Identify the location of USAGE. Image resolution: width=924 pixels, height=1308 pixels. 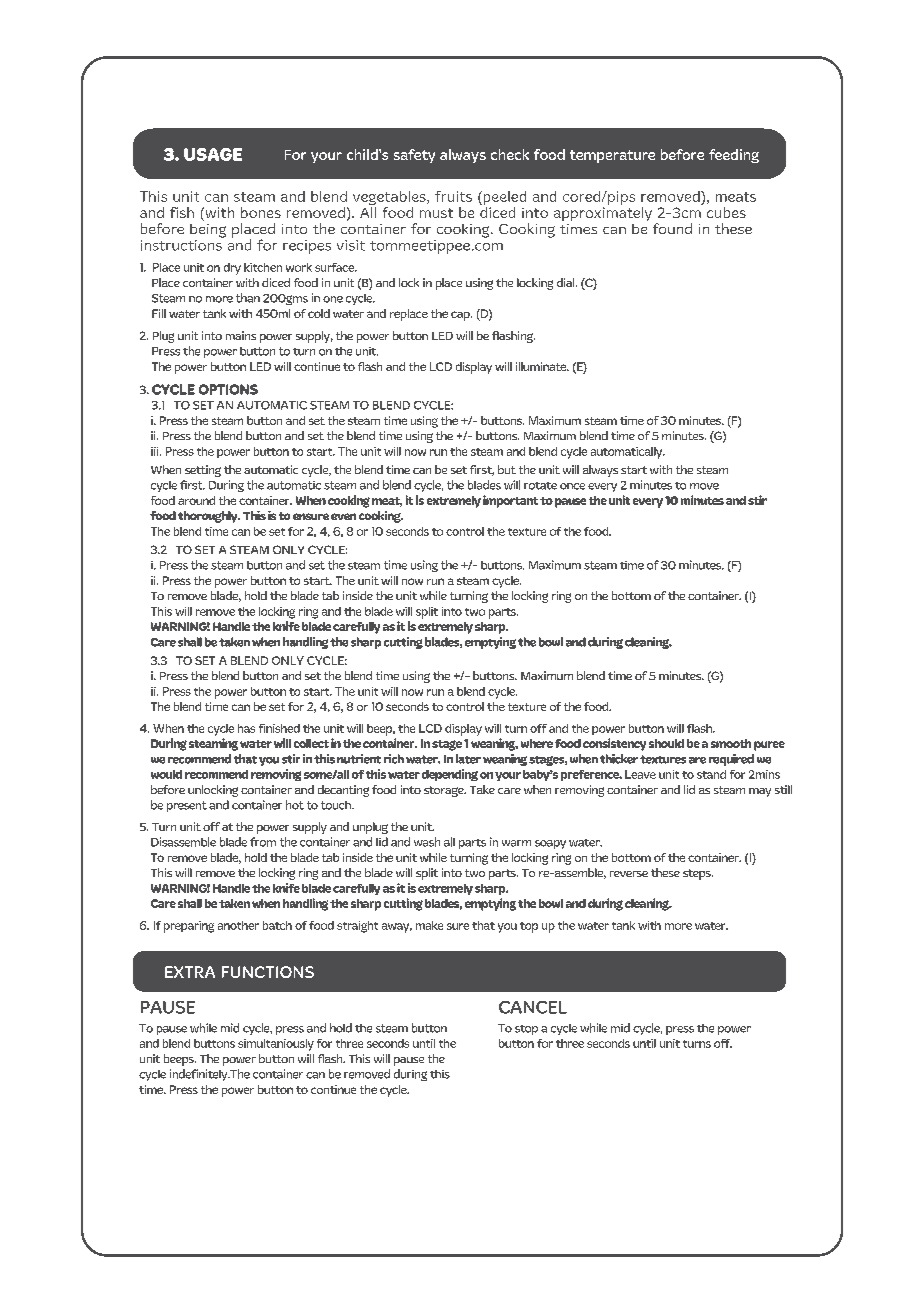
(213, 154).
